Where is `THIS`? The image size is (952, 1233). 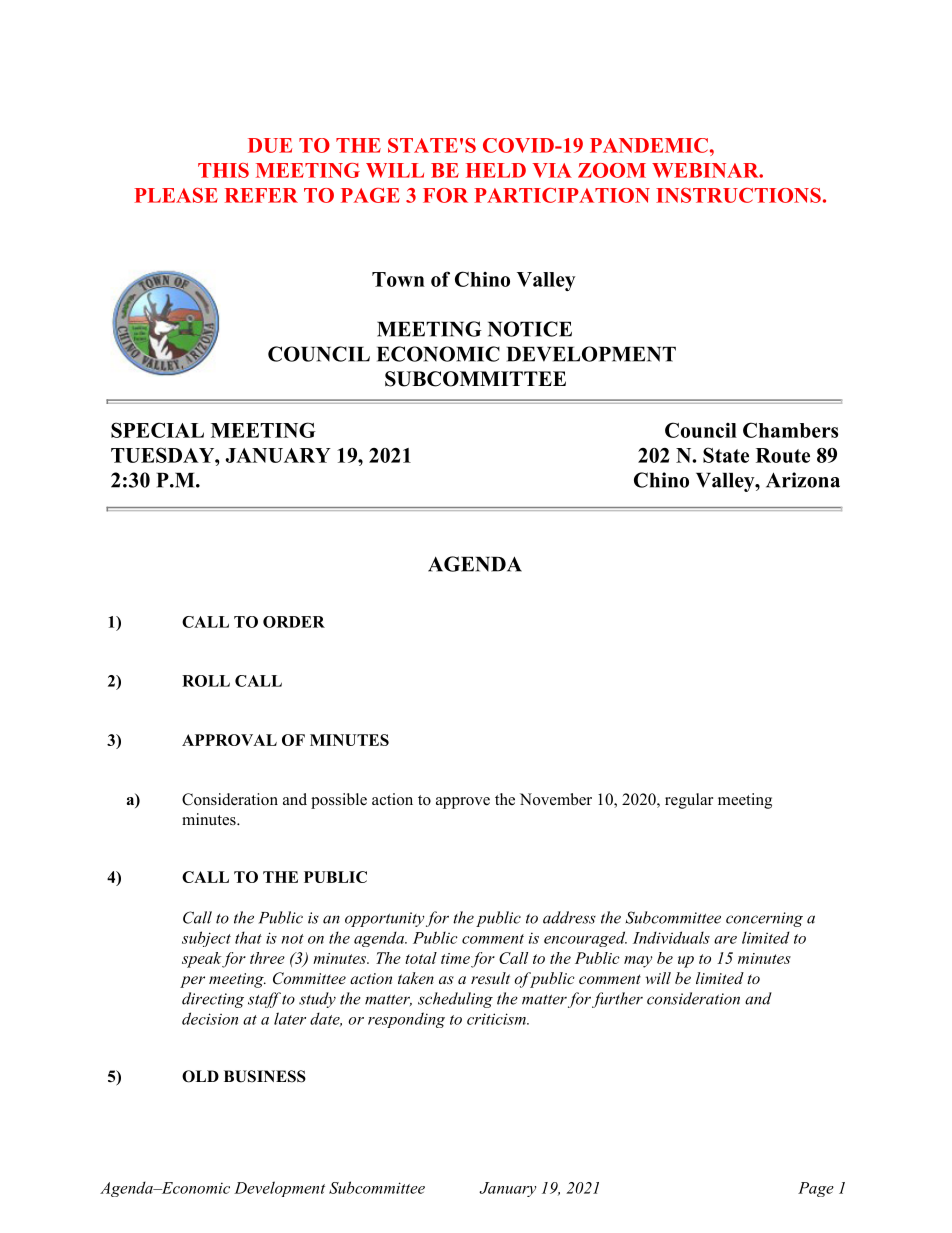 THIS is located at coordinates (223, 170).
